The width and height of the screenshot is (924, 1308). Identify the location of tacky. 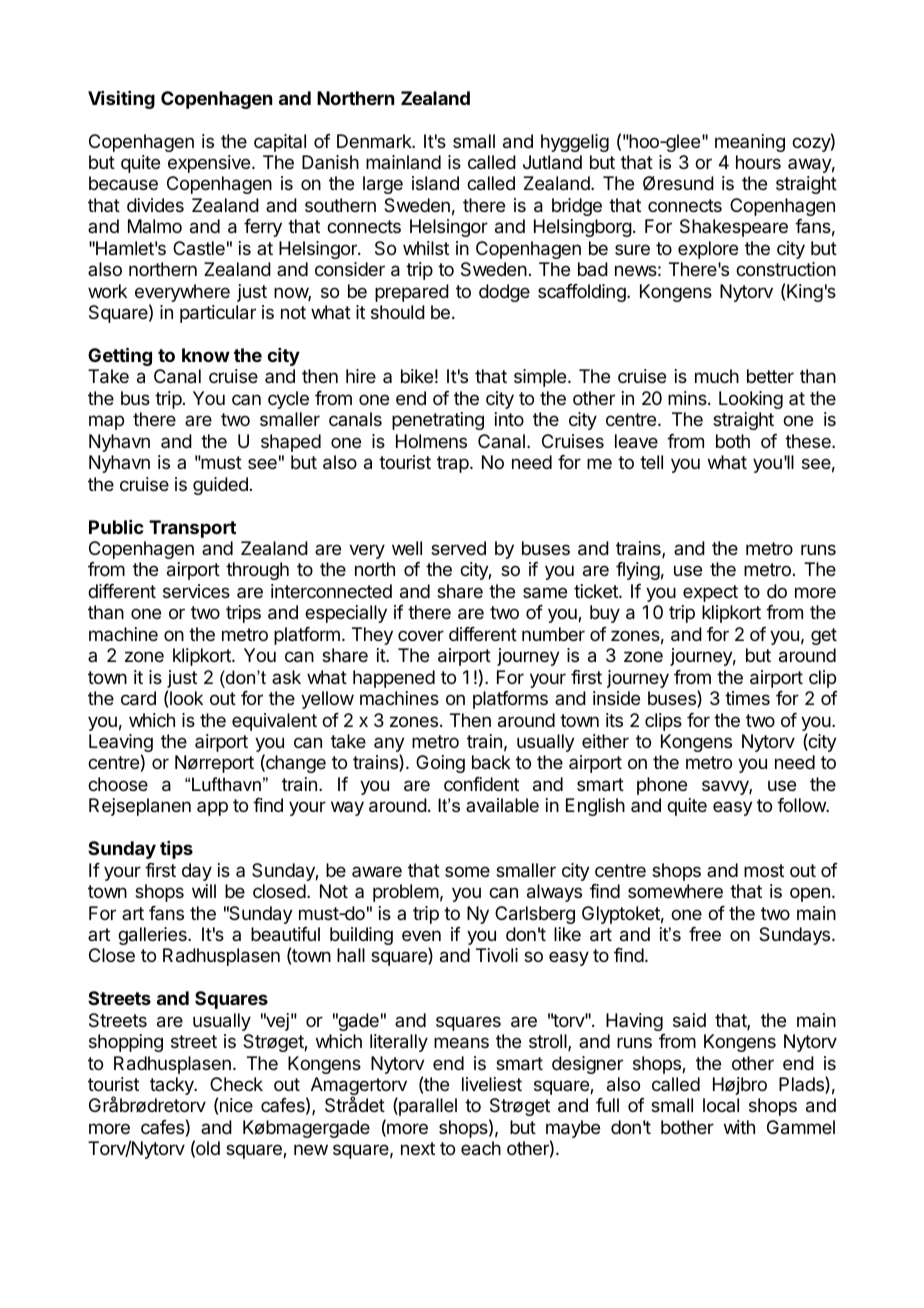
(173, 1086).
